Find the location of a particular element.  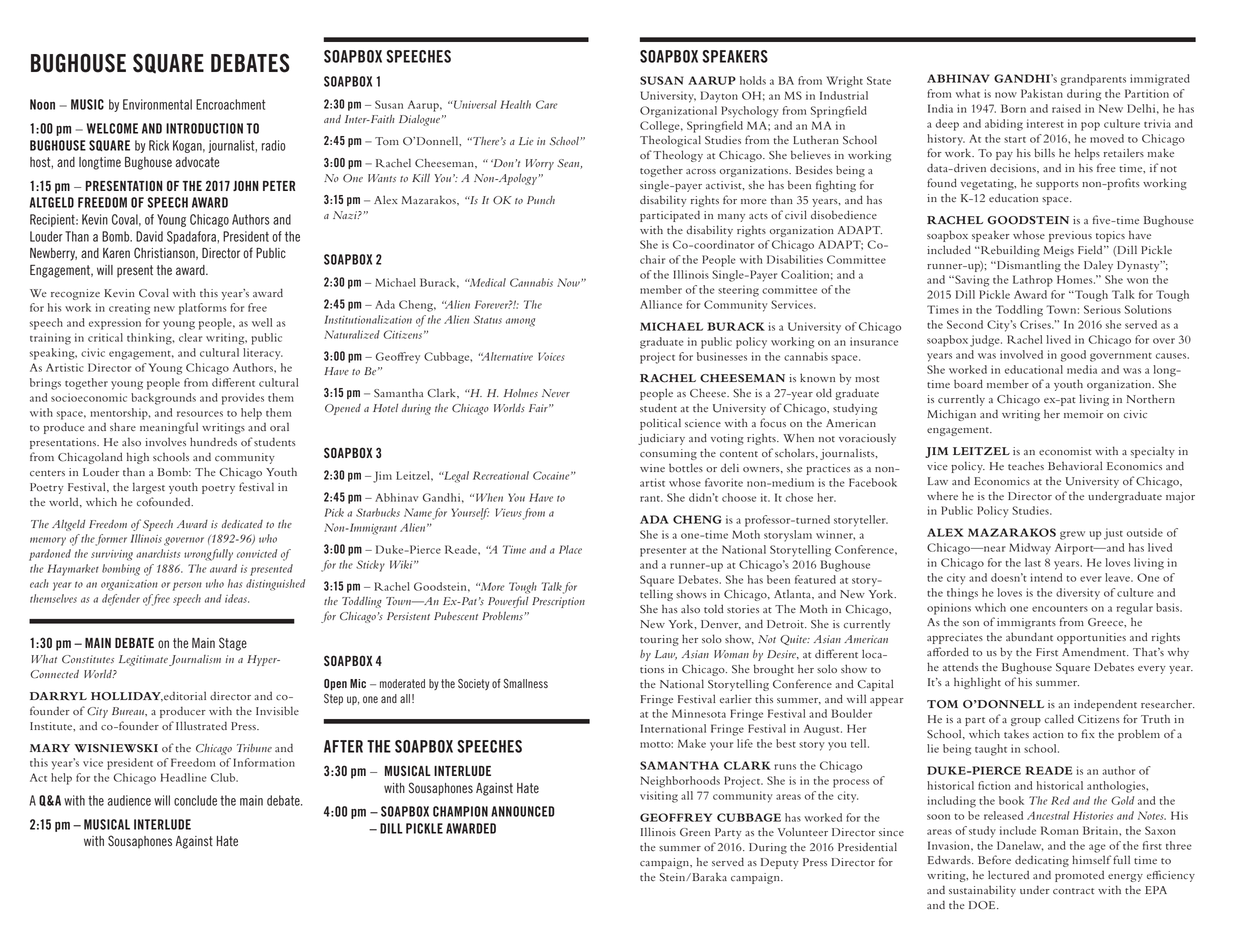

Green is located at coordinates (695, 832).
